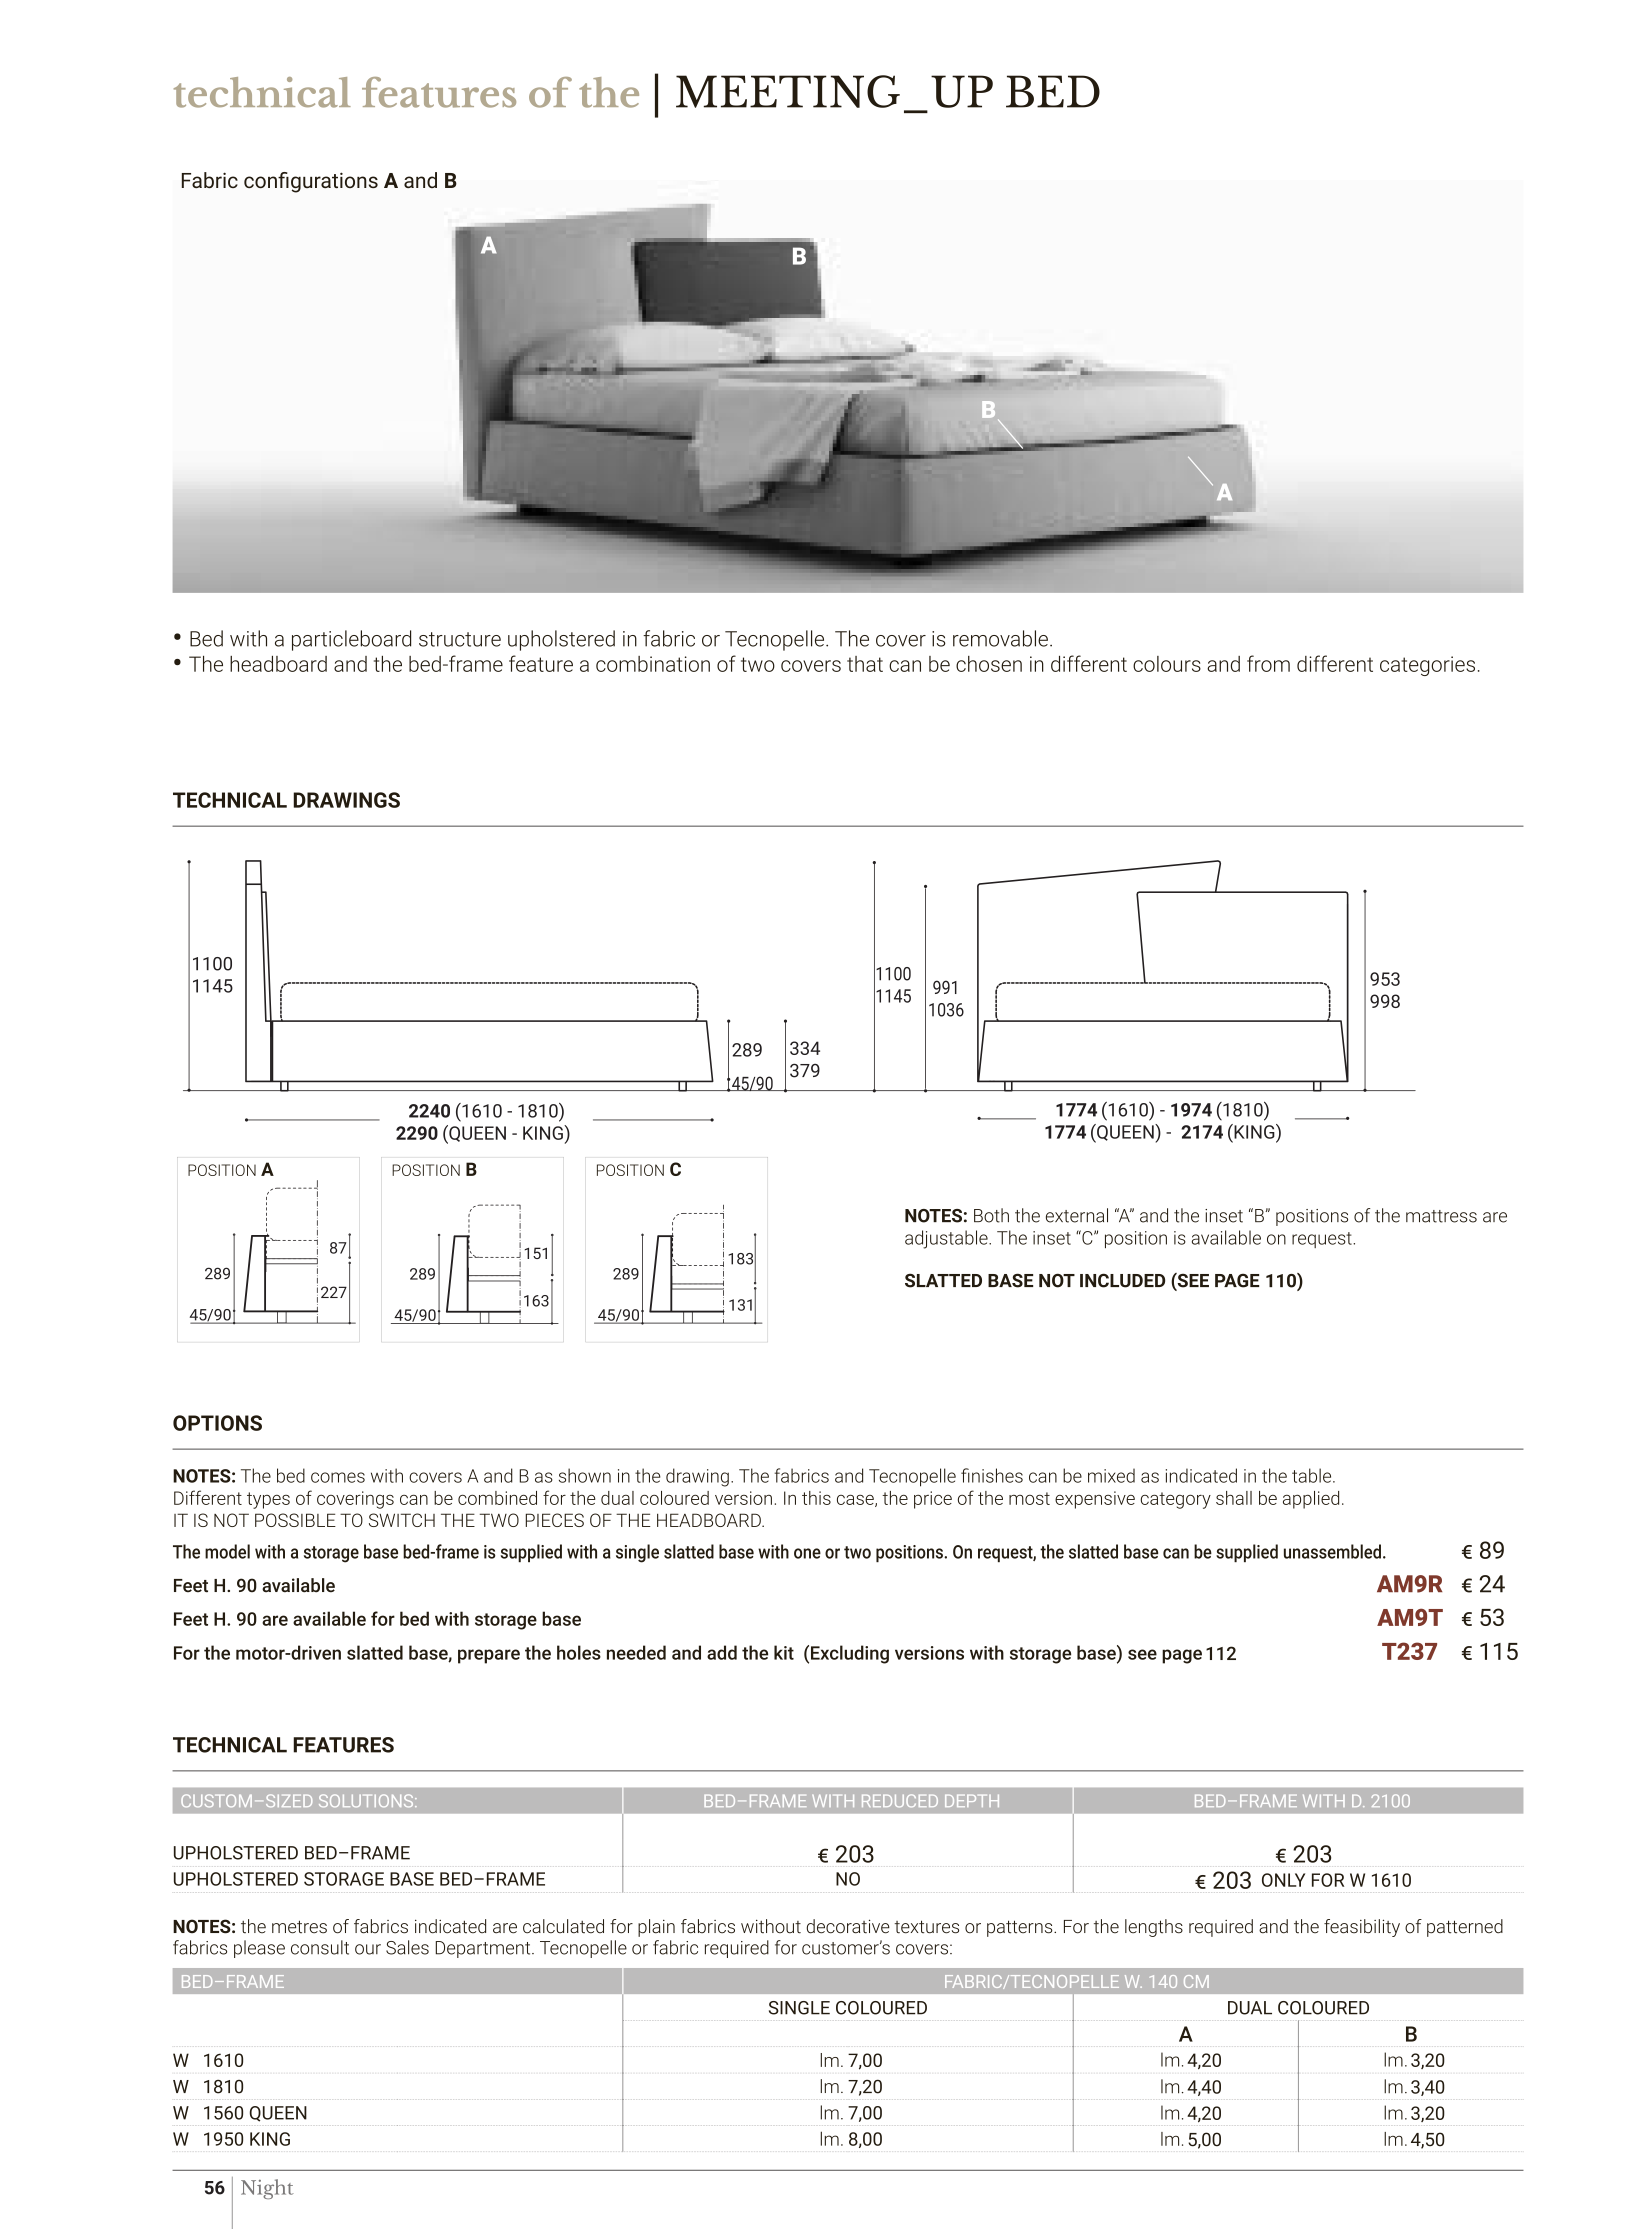 The width and height of the screenshot is (1651, 2229). Describe the element at coordinates (367, 1800) in the screenshot. I see `SOLUTIONS` at that location.
